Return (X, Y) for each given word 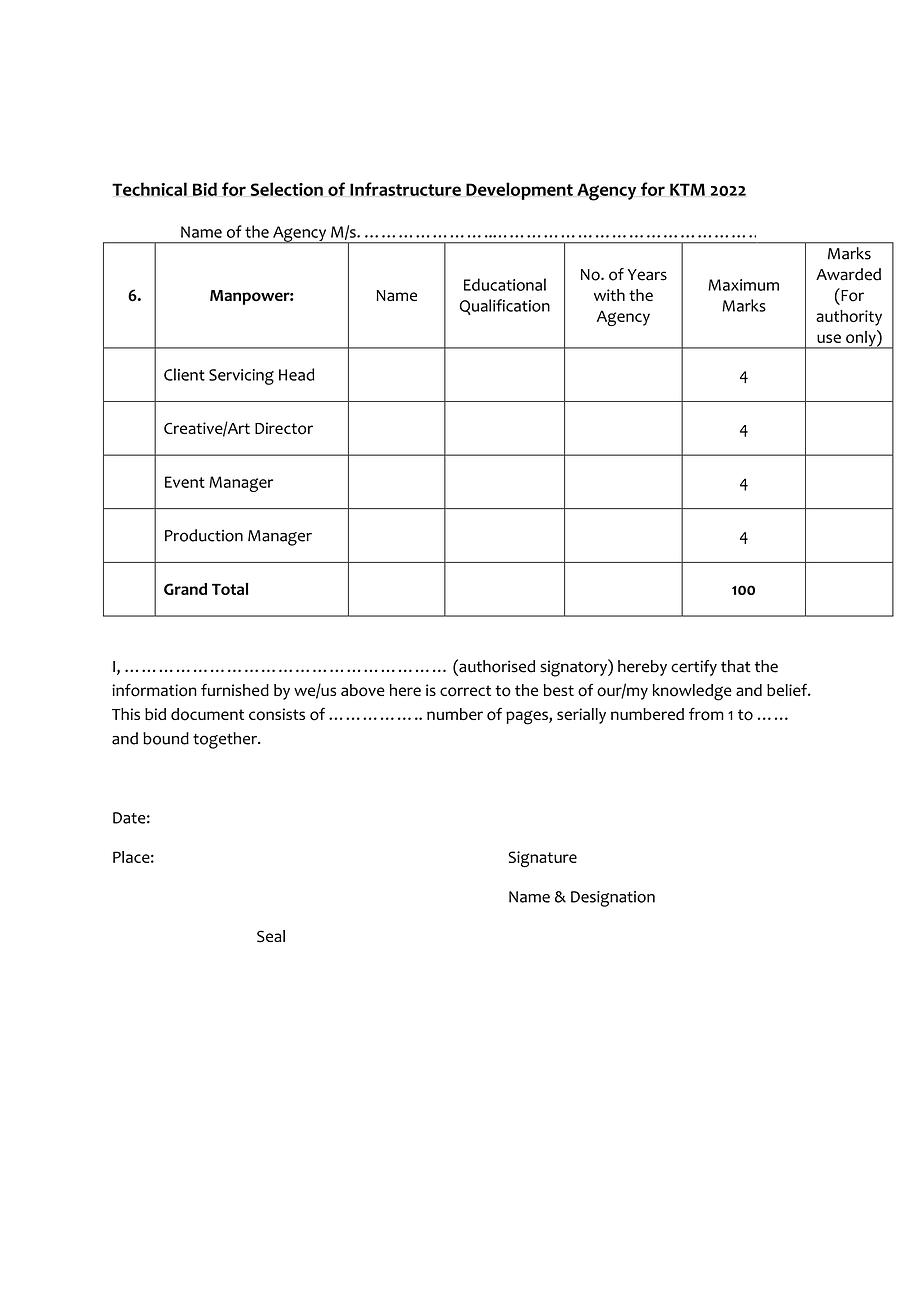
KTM (687, 189)
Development (519, 191)
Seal (271, 936)
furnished (235, 690)
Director (284, 428)
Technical (149, 189)
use (829, 338)
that (736, 666)
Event (185, 482)
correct (465, 691)
